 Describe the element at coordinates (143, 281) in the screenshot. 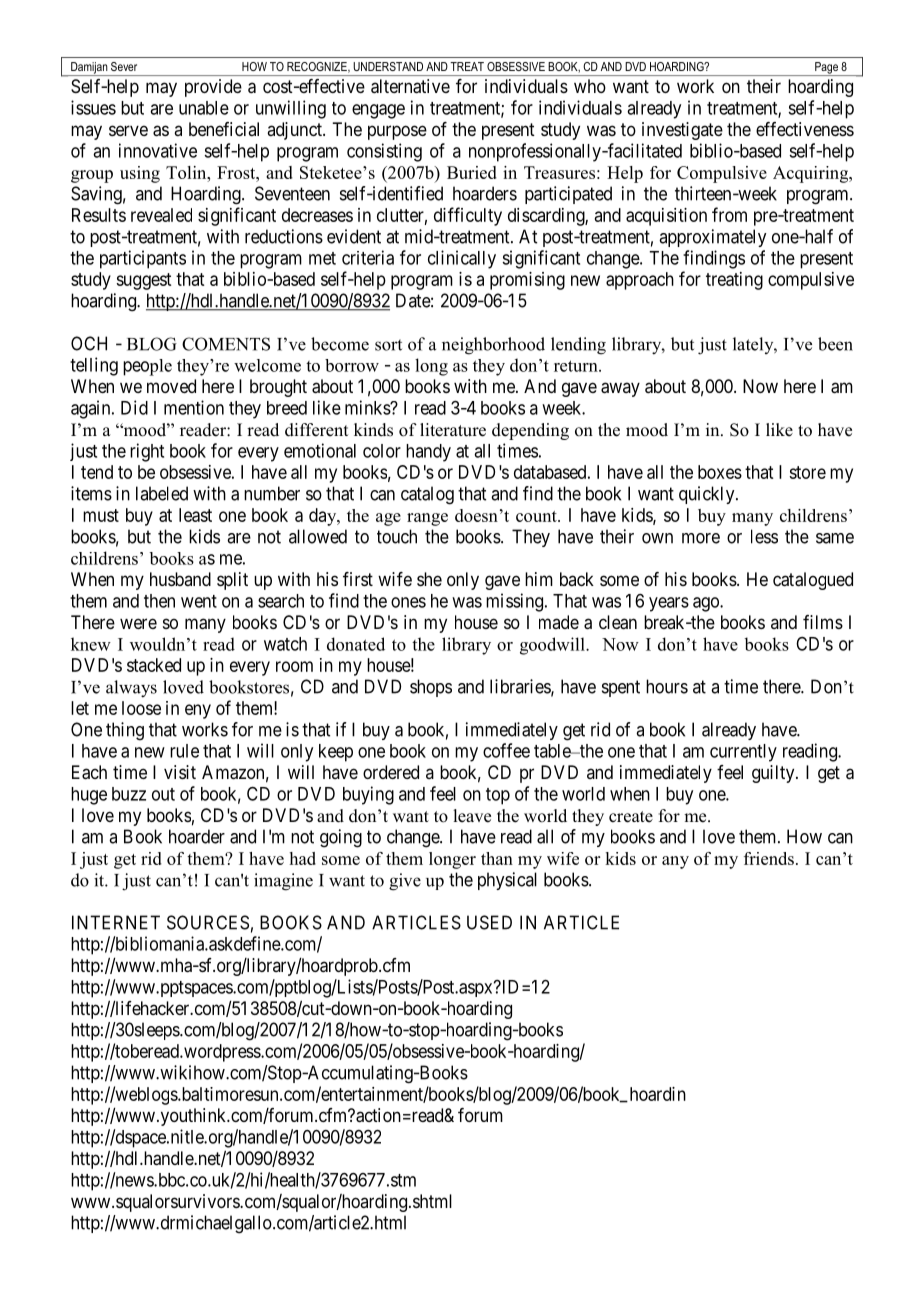

I see `suggest` at that location.
